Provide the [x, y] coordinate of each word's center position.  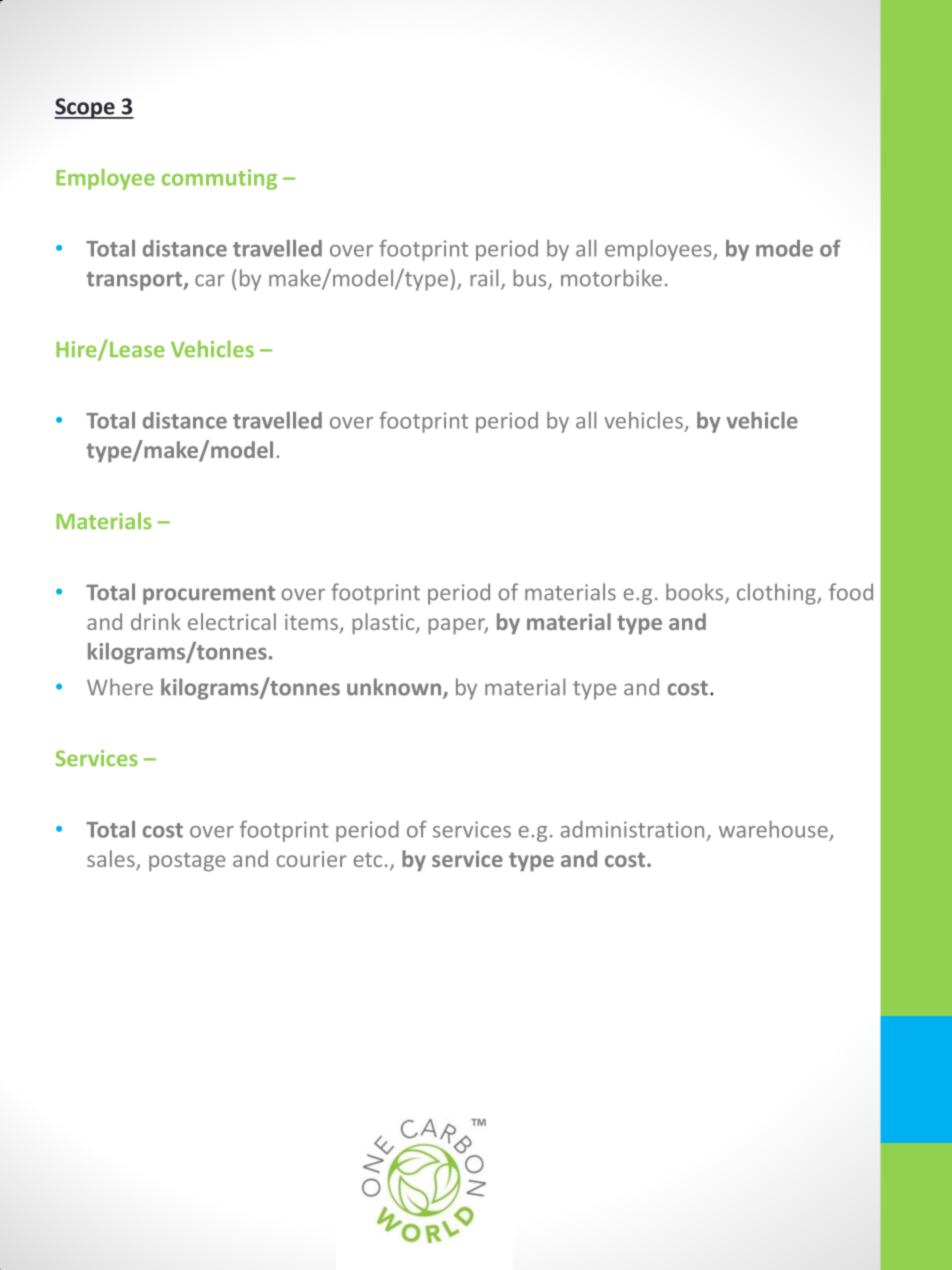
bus [531, 279]
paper [458, 626]
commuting [219, 179]
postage [187, 862]
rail [484, 278]
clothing [777, 594]
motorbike [611, 278]
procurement [209, 595]
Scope [85, 108]
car [210, 280]
